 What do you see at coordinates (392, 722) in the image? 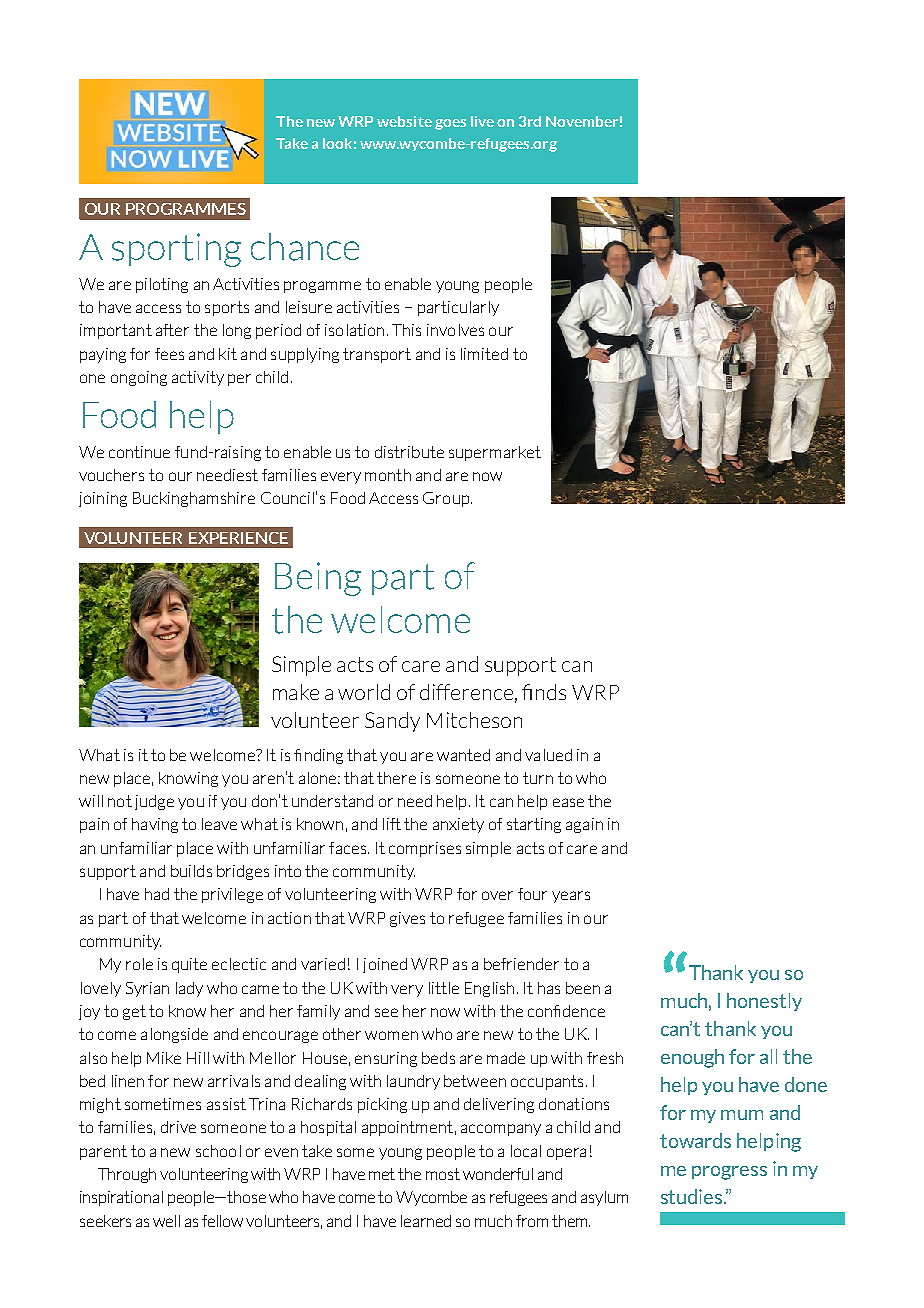
I see `Sandy` at bounding box center [392, 722].
